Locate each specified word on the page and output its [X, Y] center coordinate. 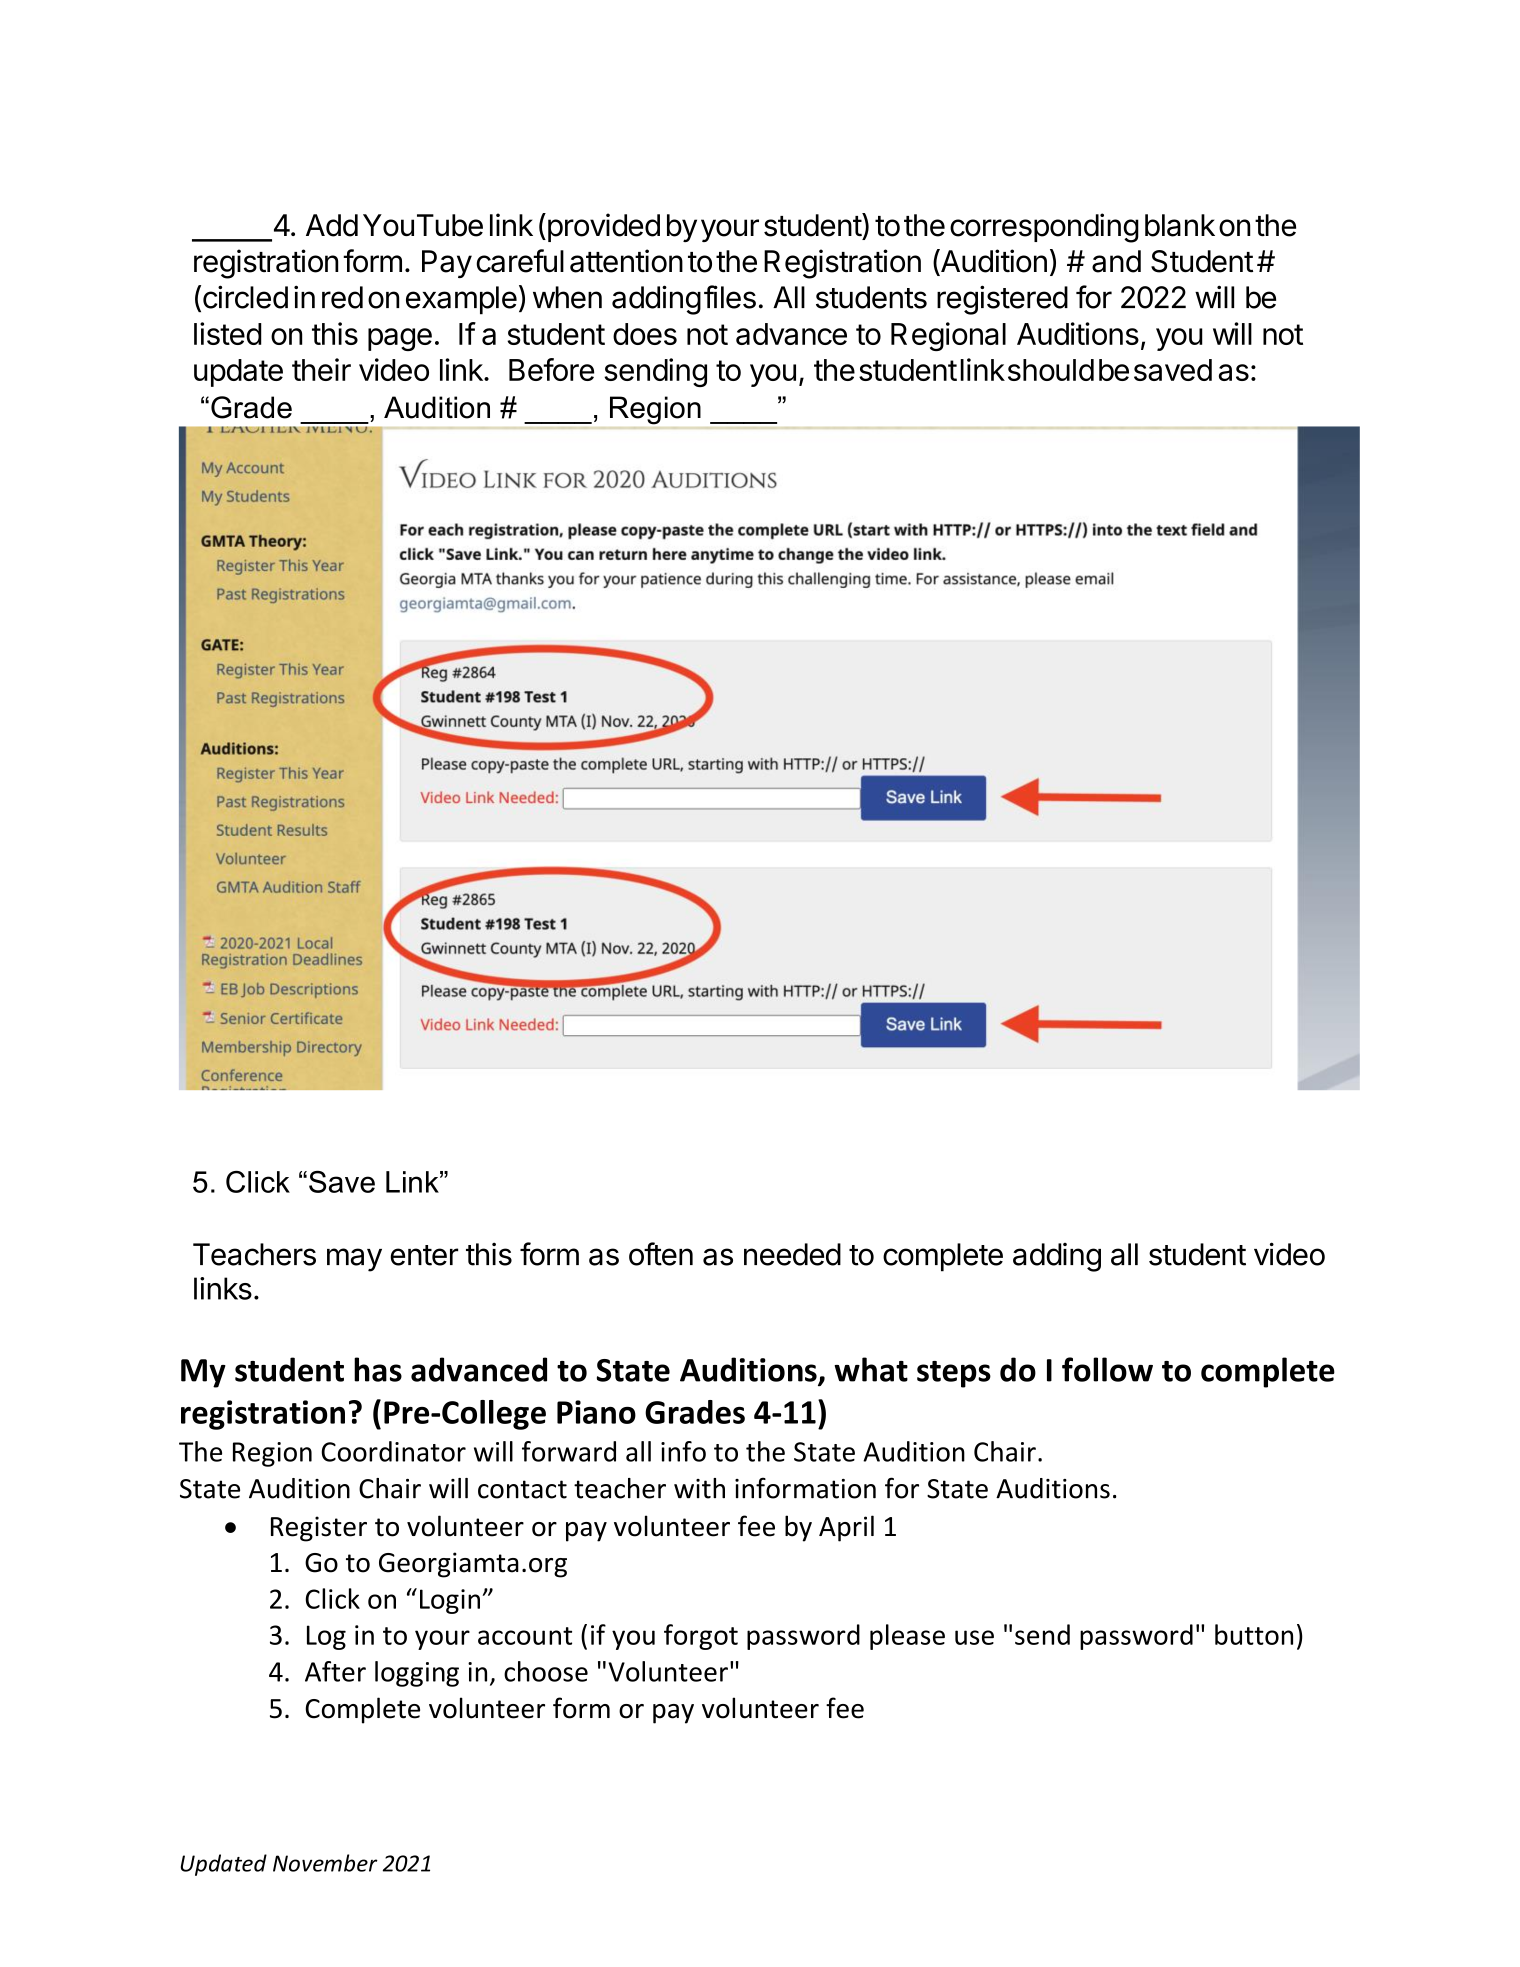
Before [551, 369]
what [871, 1369]
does [645, 334]
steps [954, 1374]
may [354, 1260]
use [974, 1637]
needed [792, 1254]
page [400, 339]
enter [424, 1255]
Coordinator [393, 1451]
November [325, 1863]
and [1116, 261]
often [661, 1254]
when [567, 297]
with [699, 1488]
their [321, 369]
